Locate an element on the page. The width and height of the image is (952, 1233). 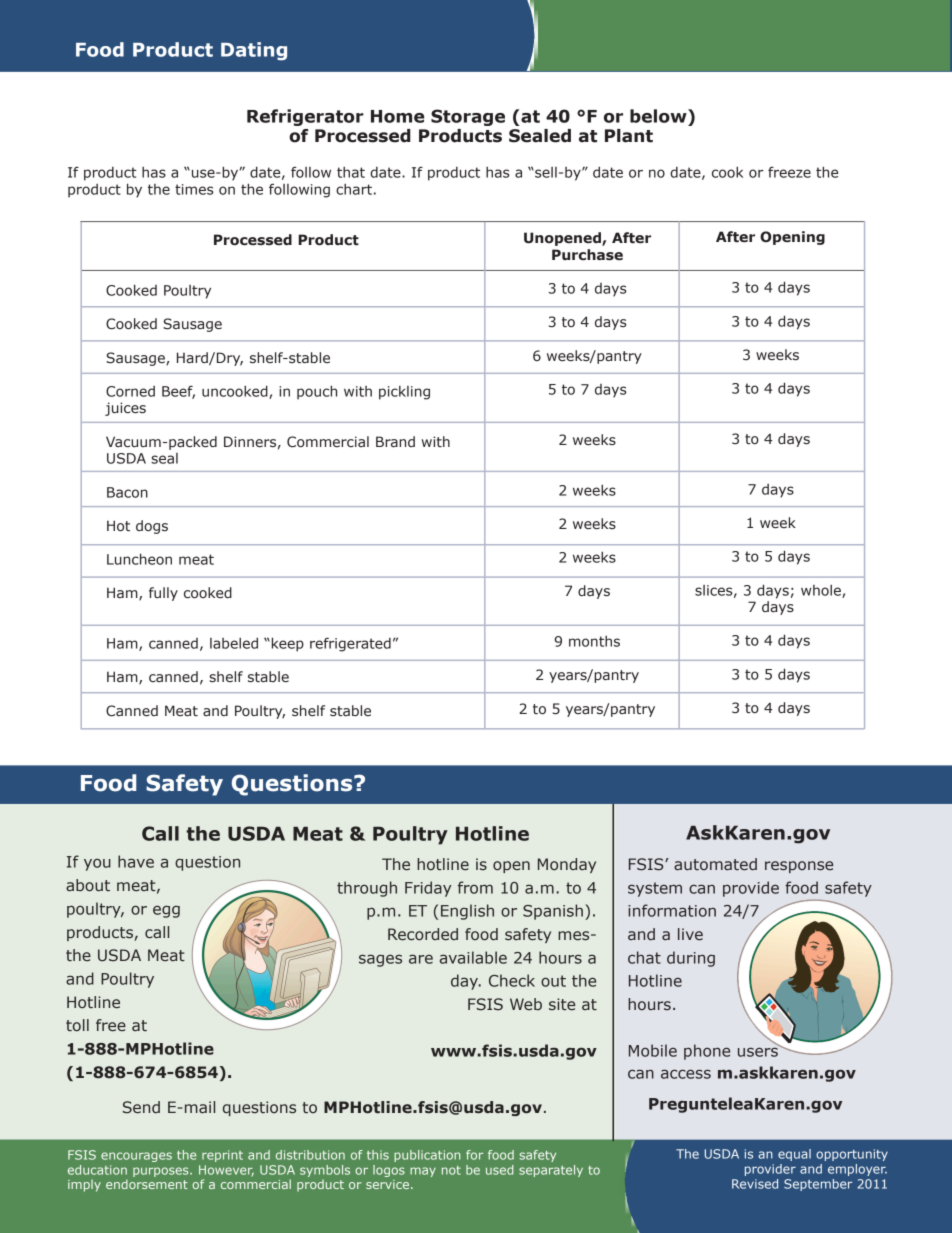
whole is located at coordinates (822, 591).
